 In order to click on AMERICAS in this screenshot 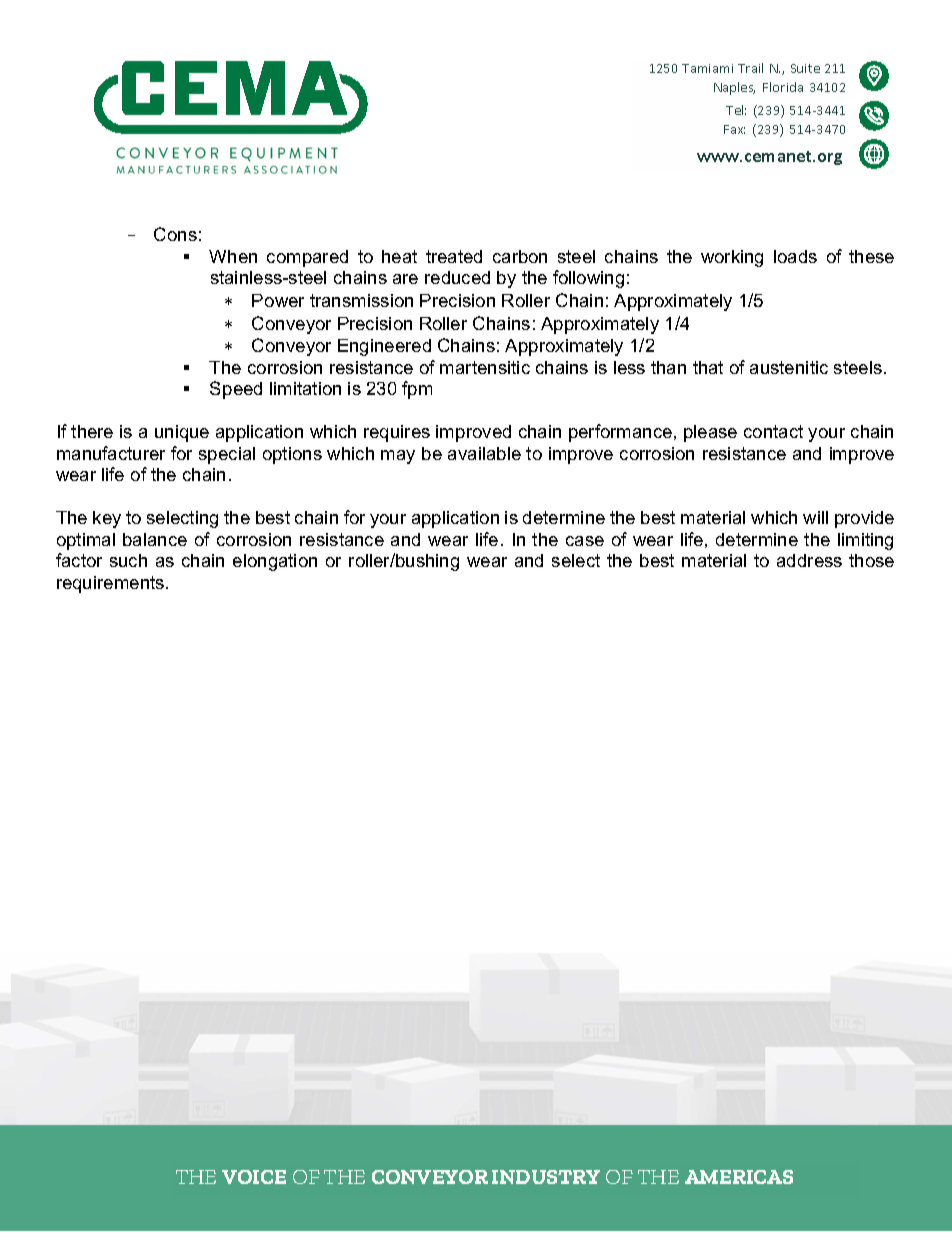, I will do `click(739, 1177)`.
